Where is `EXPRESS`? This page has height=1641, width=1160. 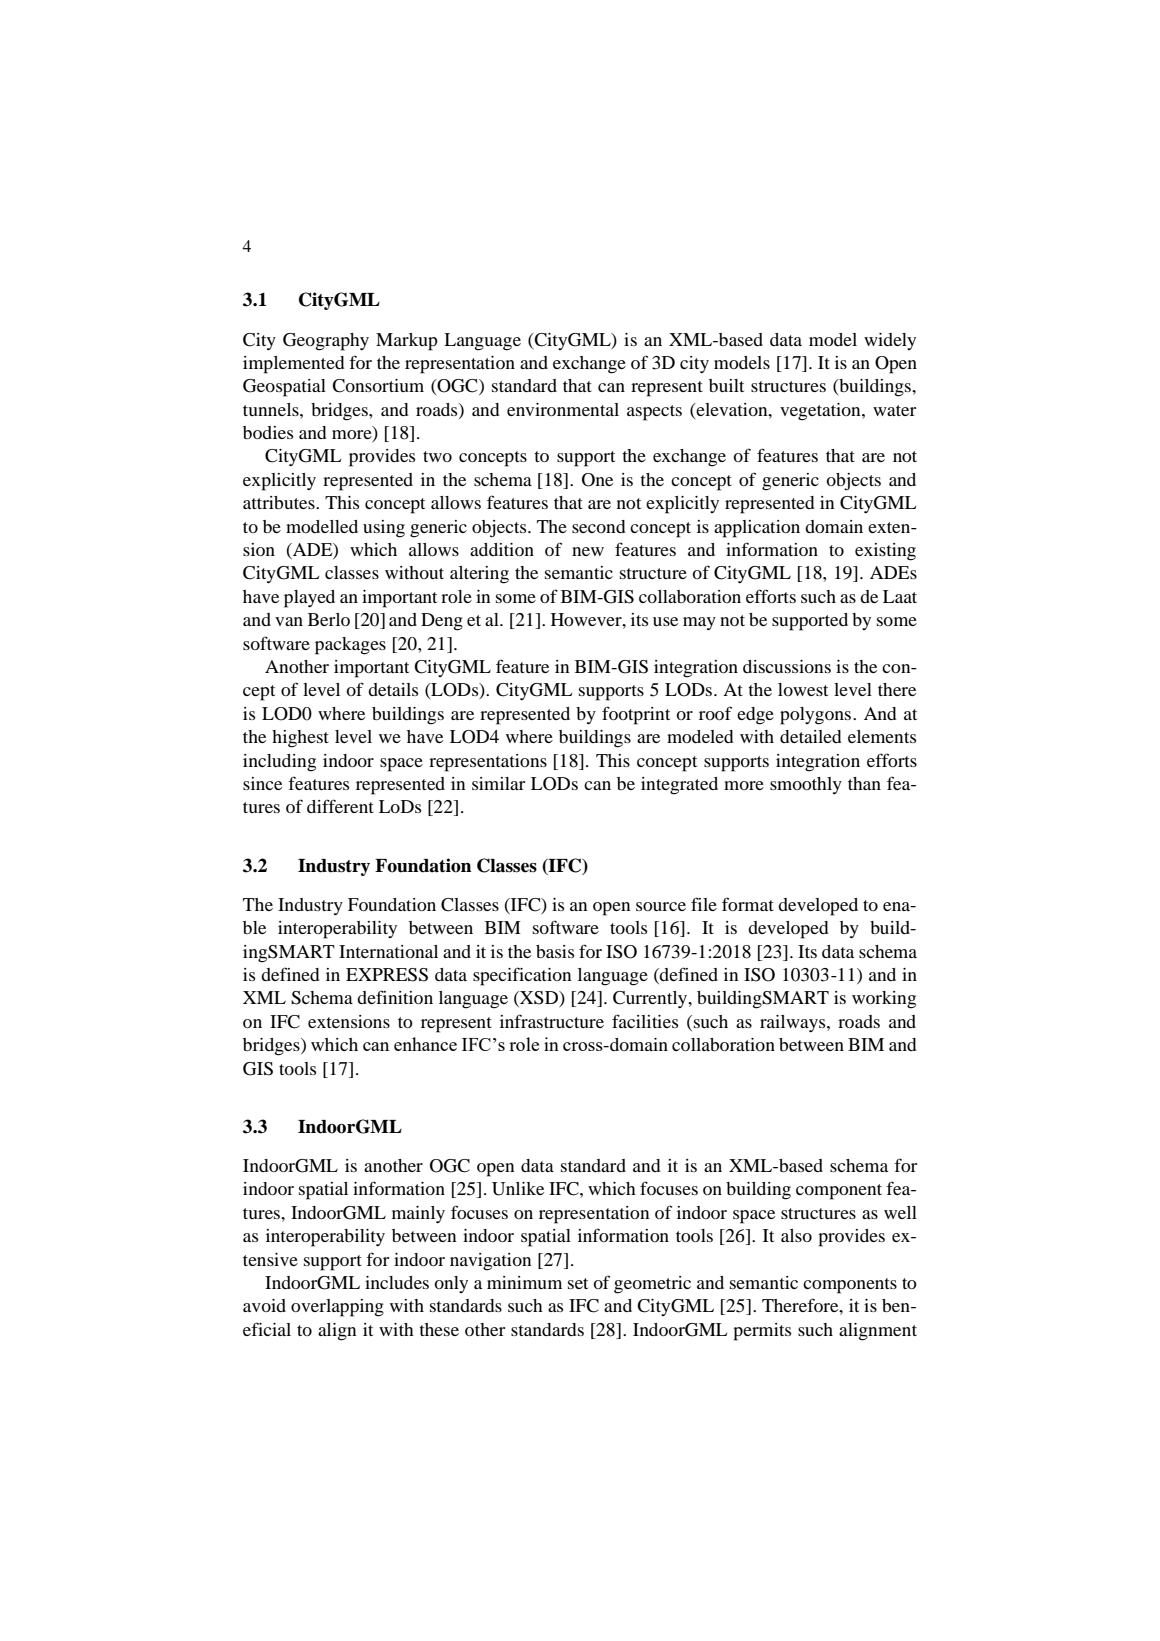 EXPRESS is located at coordinates (387, 975).
